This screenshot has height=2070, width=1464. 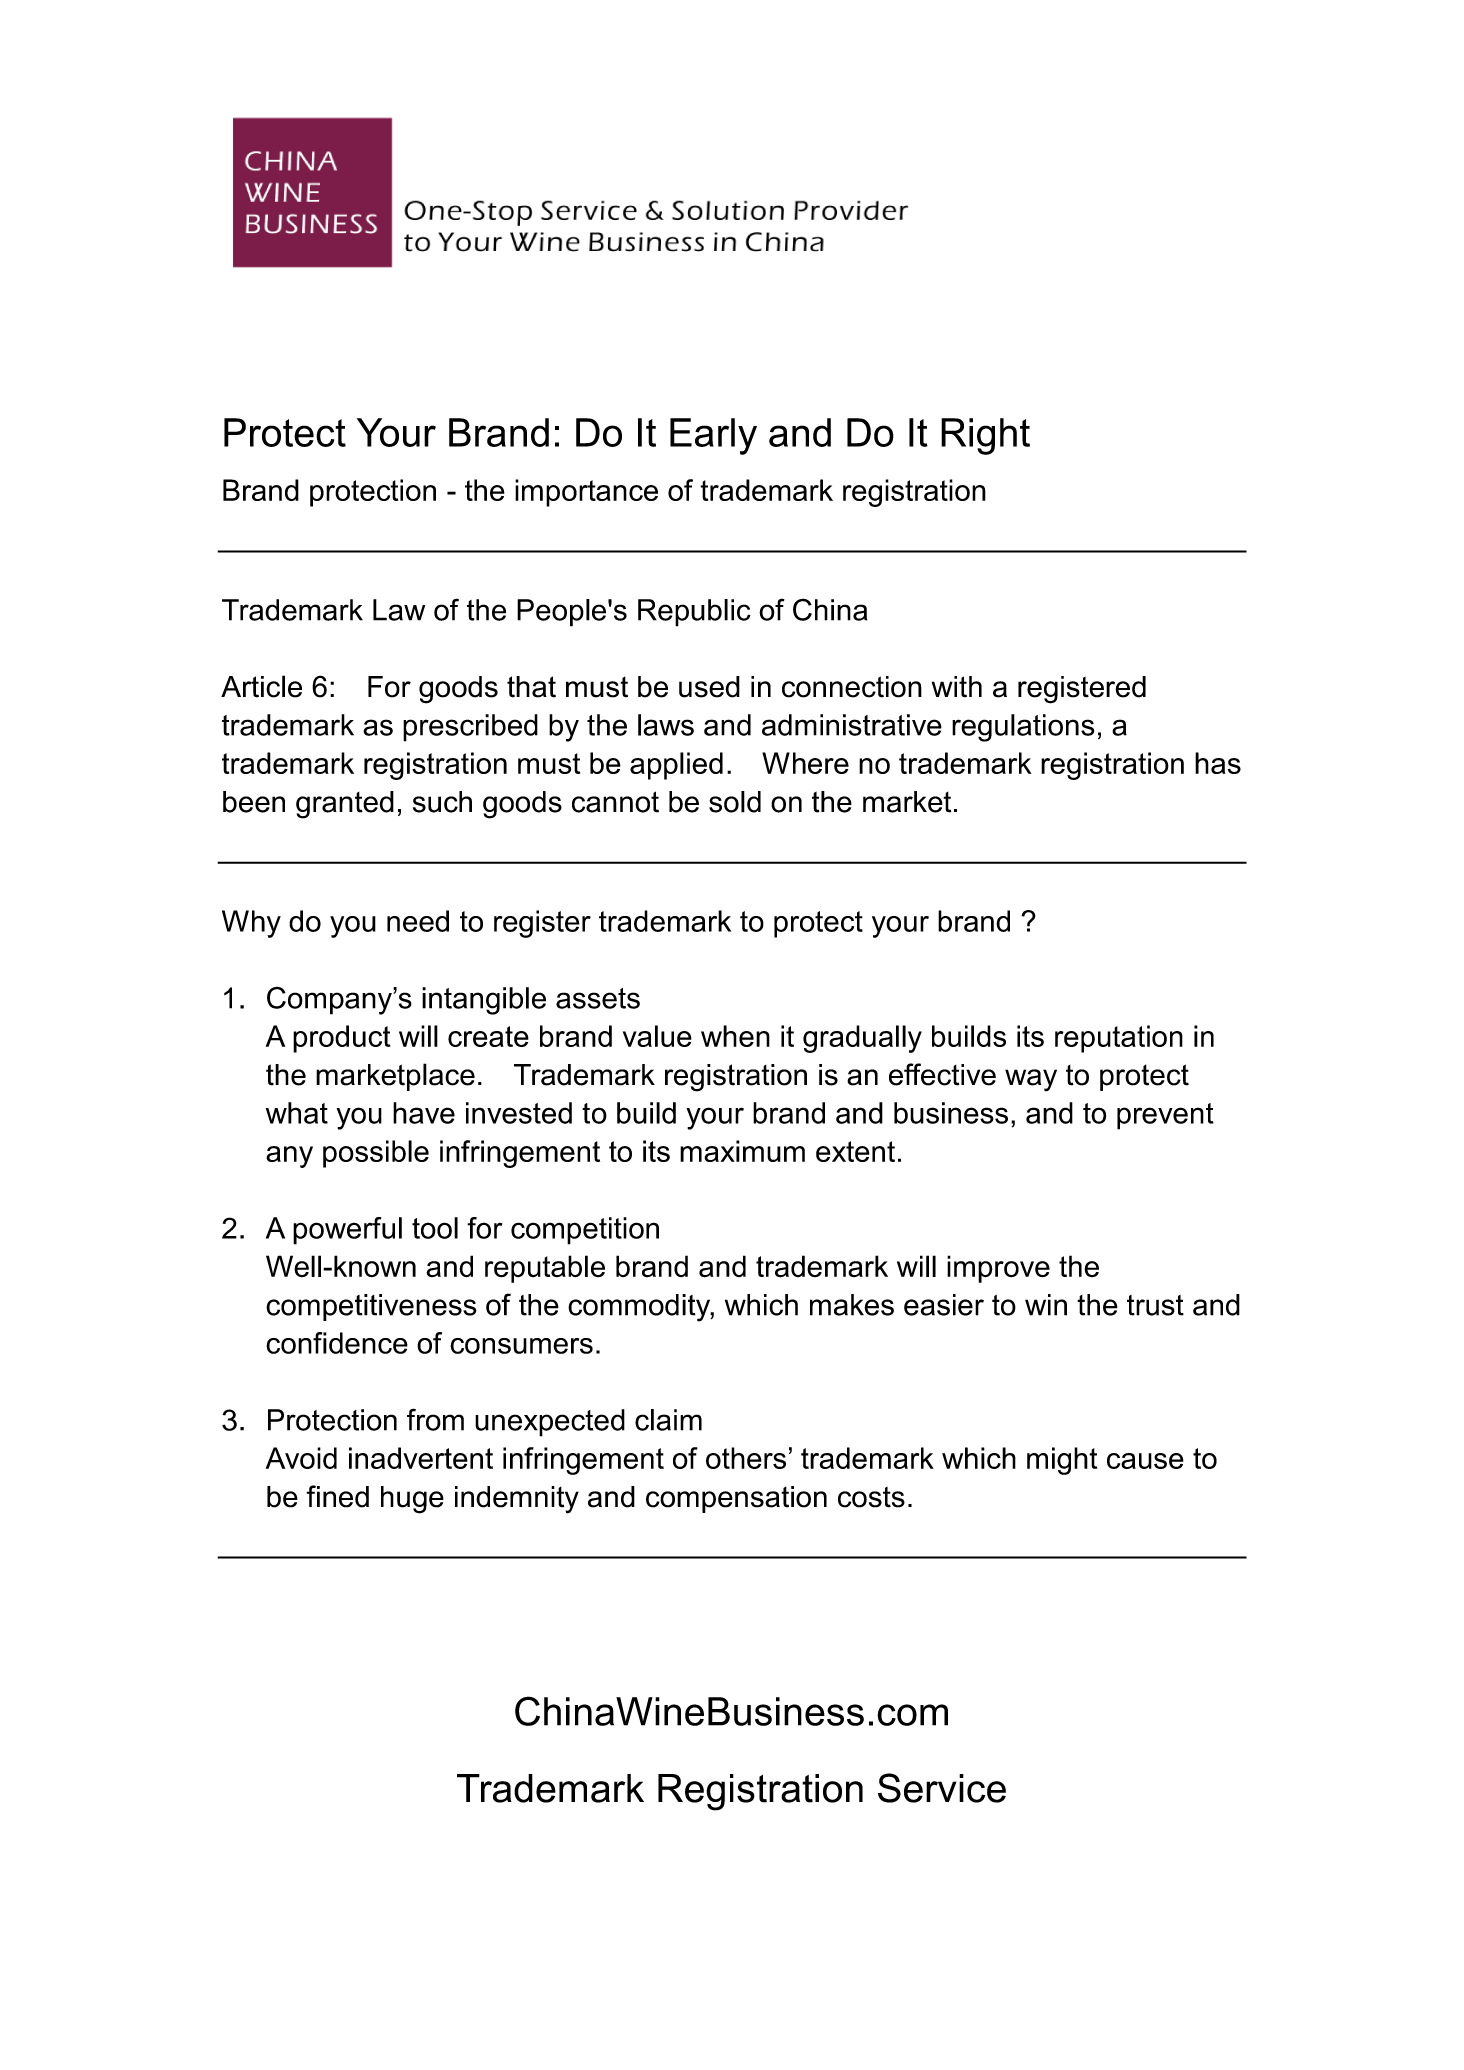 What do you see at coordinates (371, 1307) in the screenshot?
I see `competitiveness` at bounding box center [371, 1307].
